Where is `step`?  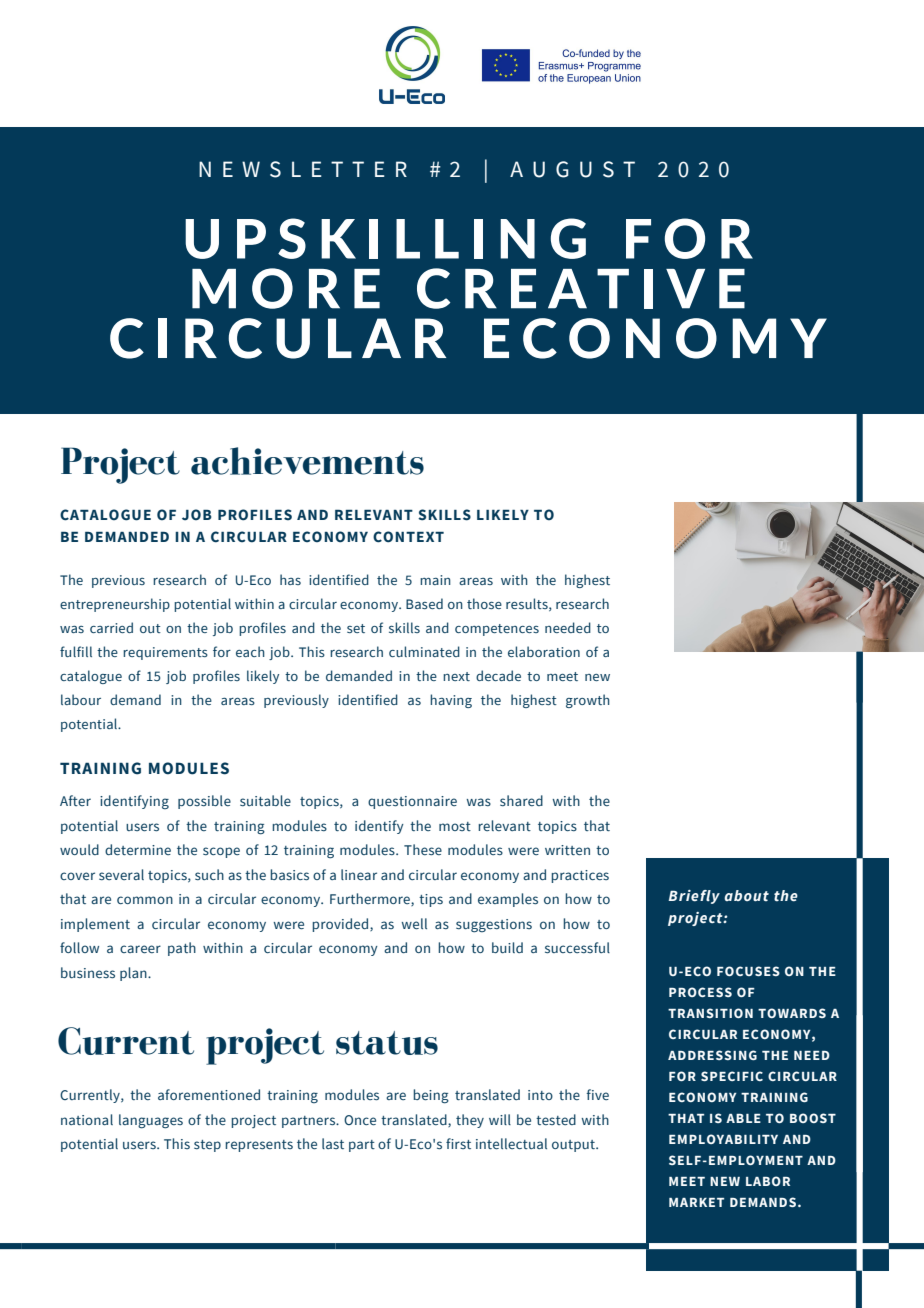
step is located at coordinates (207, 1146).
